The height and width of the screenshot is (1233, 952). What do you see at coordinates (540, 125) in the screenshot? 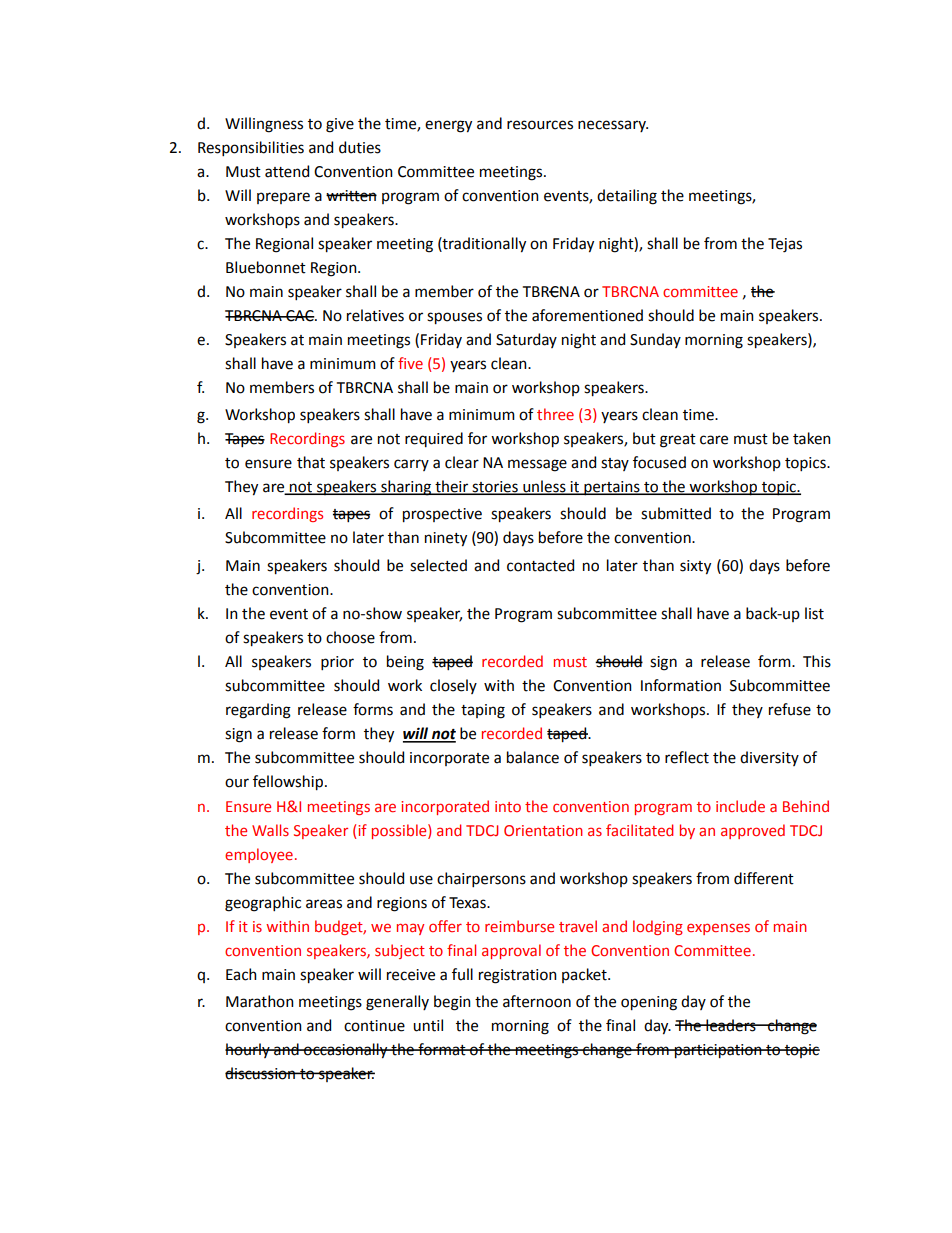
I see `resources` at bounding box center [540, 125].
